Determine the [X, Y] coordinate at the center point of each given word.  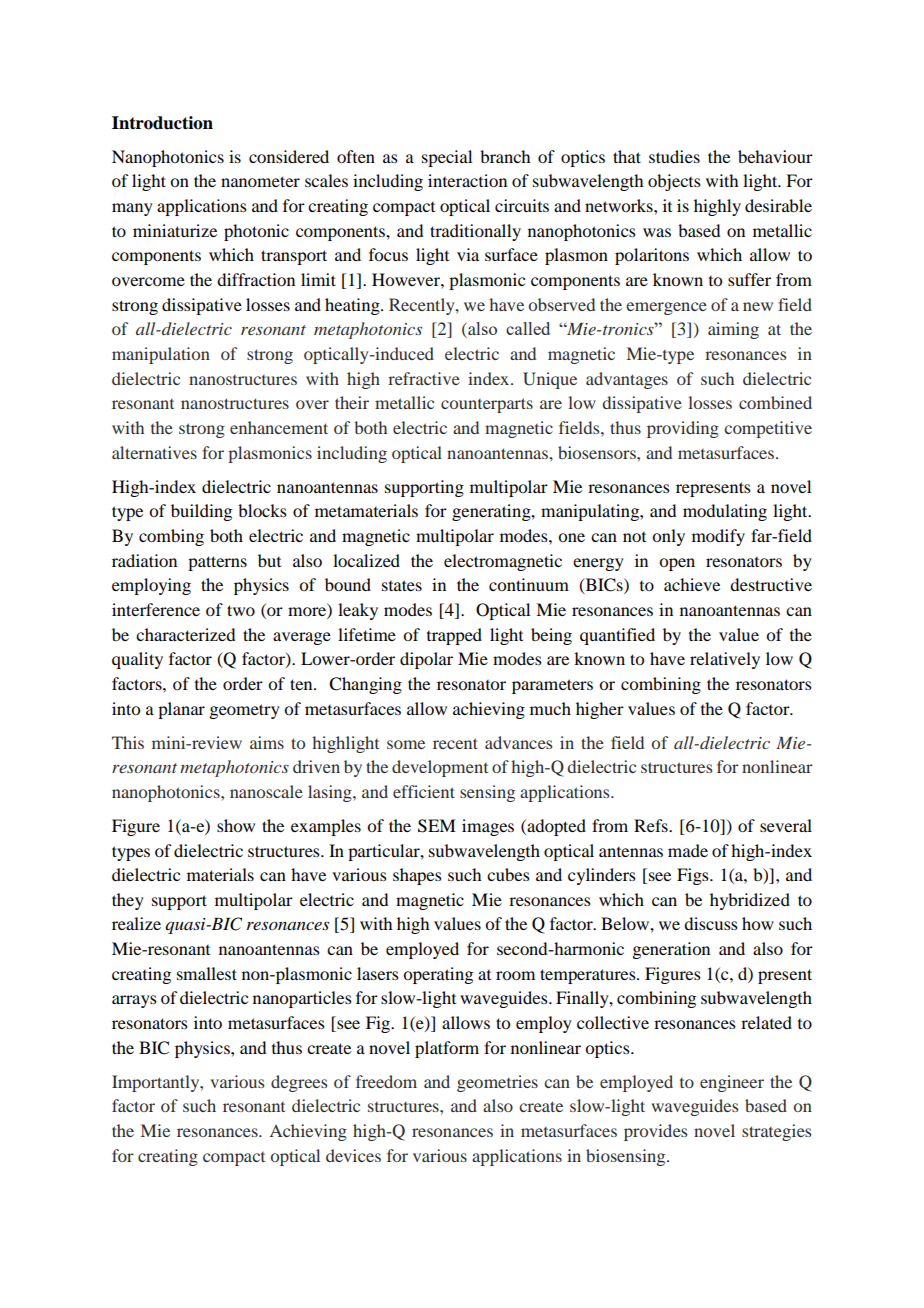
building [201, 512]
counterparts [487, 405]
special [447, 158]
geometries [497, 1083]
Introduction [162, 123]
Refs [652, 825]
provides [655, 1132]
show [236, 825]
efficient [424, 791]
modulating [725, 512]
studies [674, 156]
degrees [299, 1083]
